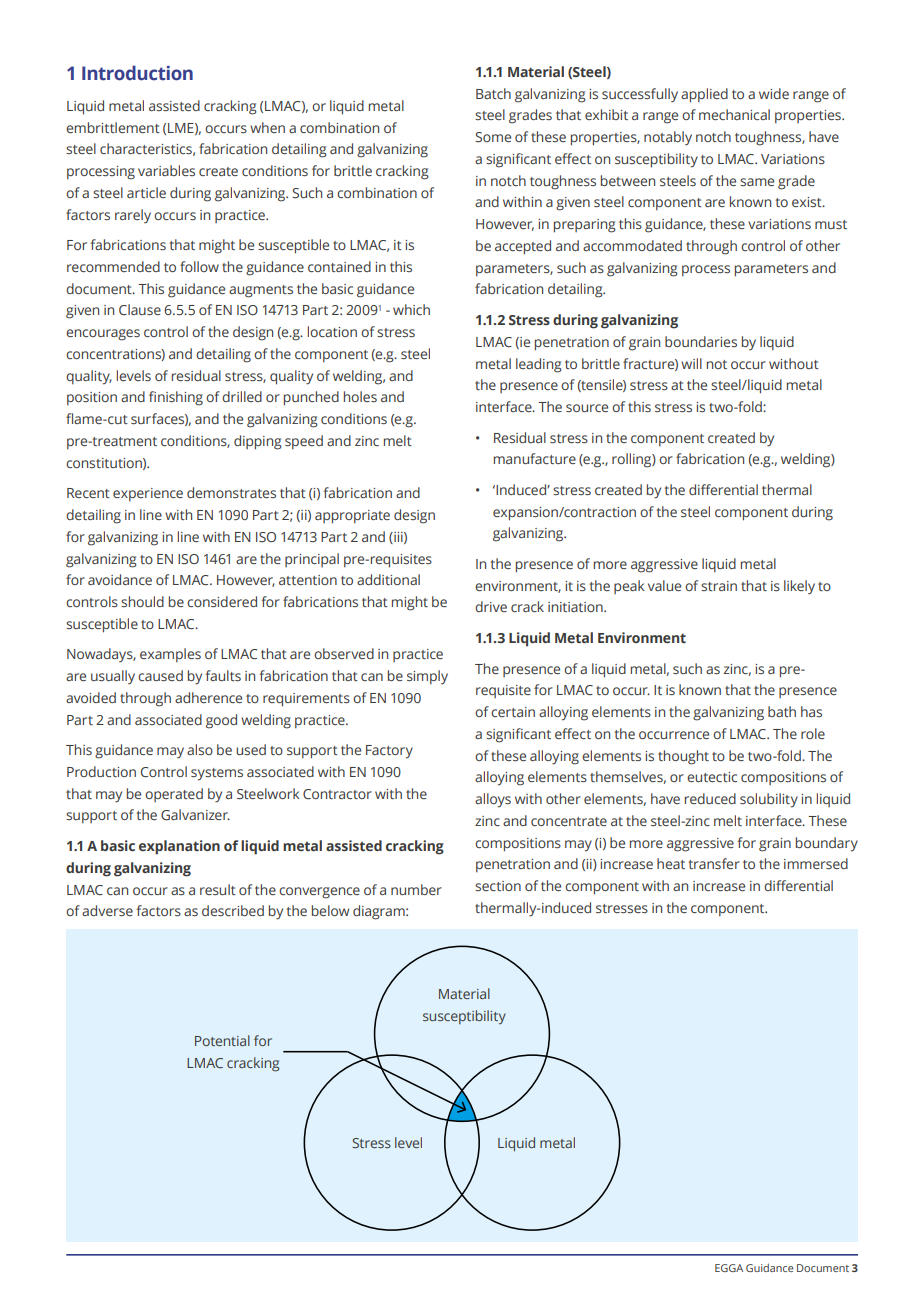 The height and width of the screenshot is (1308, 924). What do you see at coordinates (120, 579) in the screenshot?
I see `avoidance` at bounding box center [120, 579].
